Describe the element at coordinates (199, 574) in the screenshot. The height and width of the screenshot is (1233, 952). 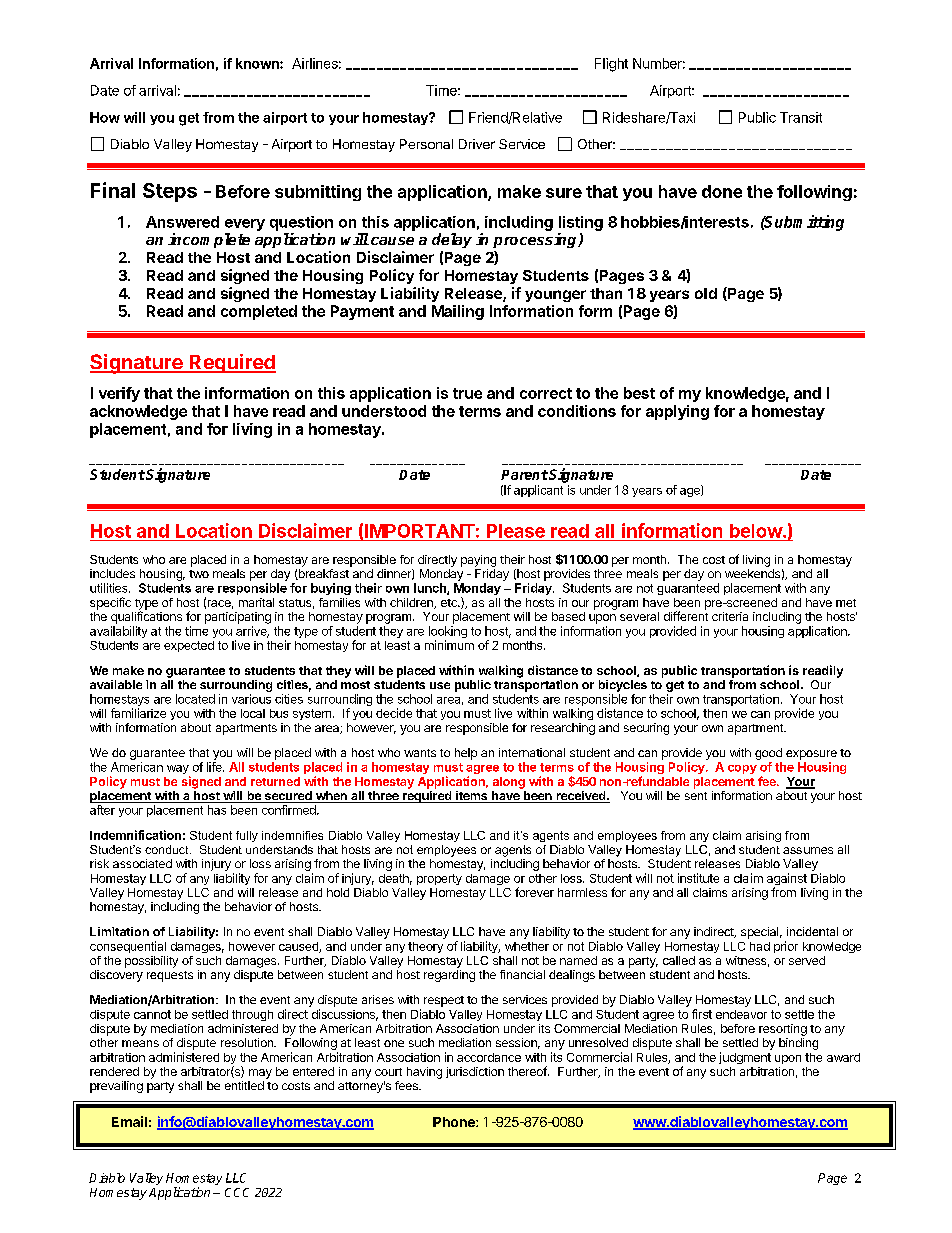
I see `two` at that location.
